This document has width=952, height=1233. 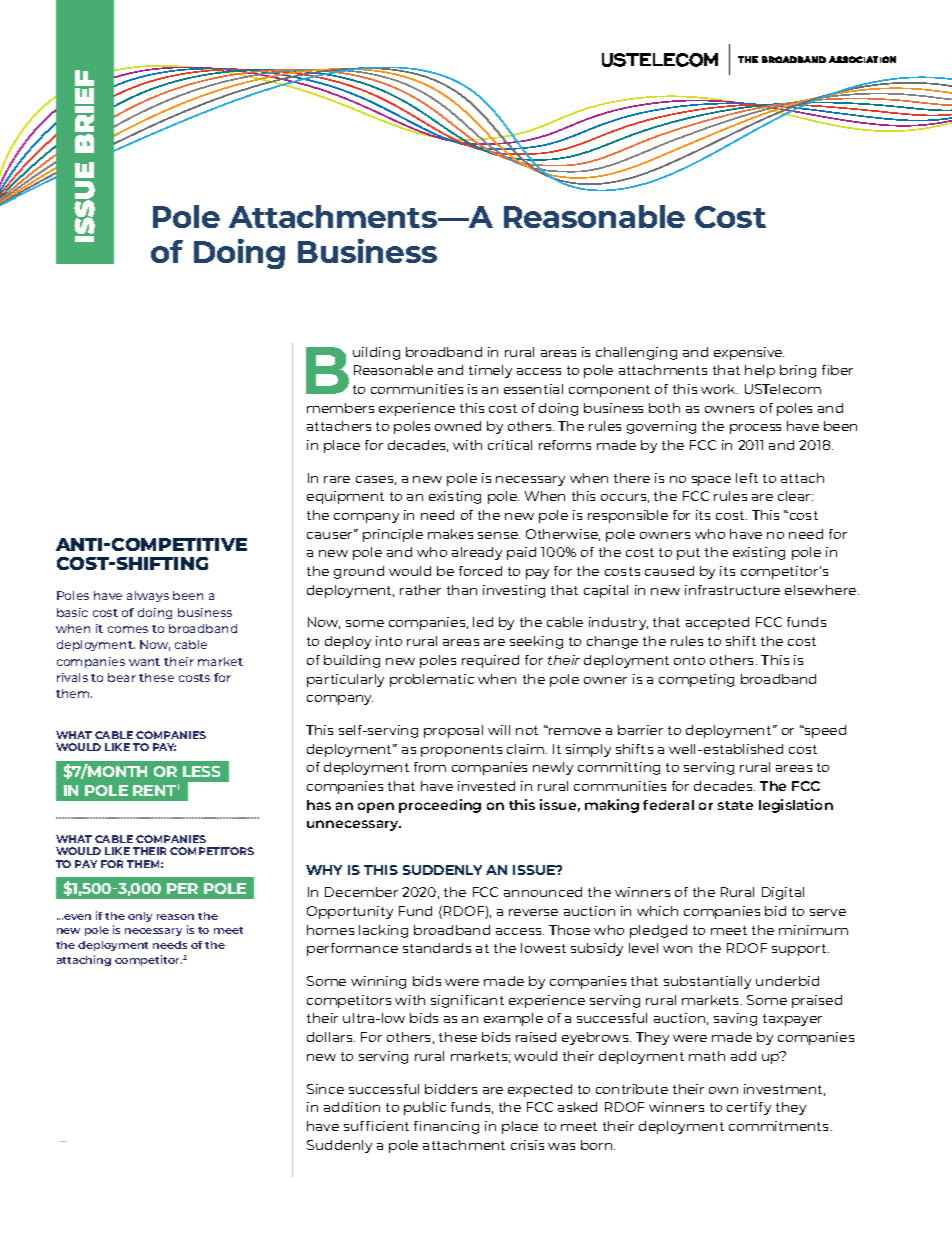 I want to click on help, so click(x=760, y=371).
